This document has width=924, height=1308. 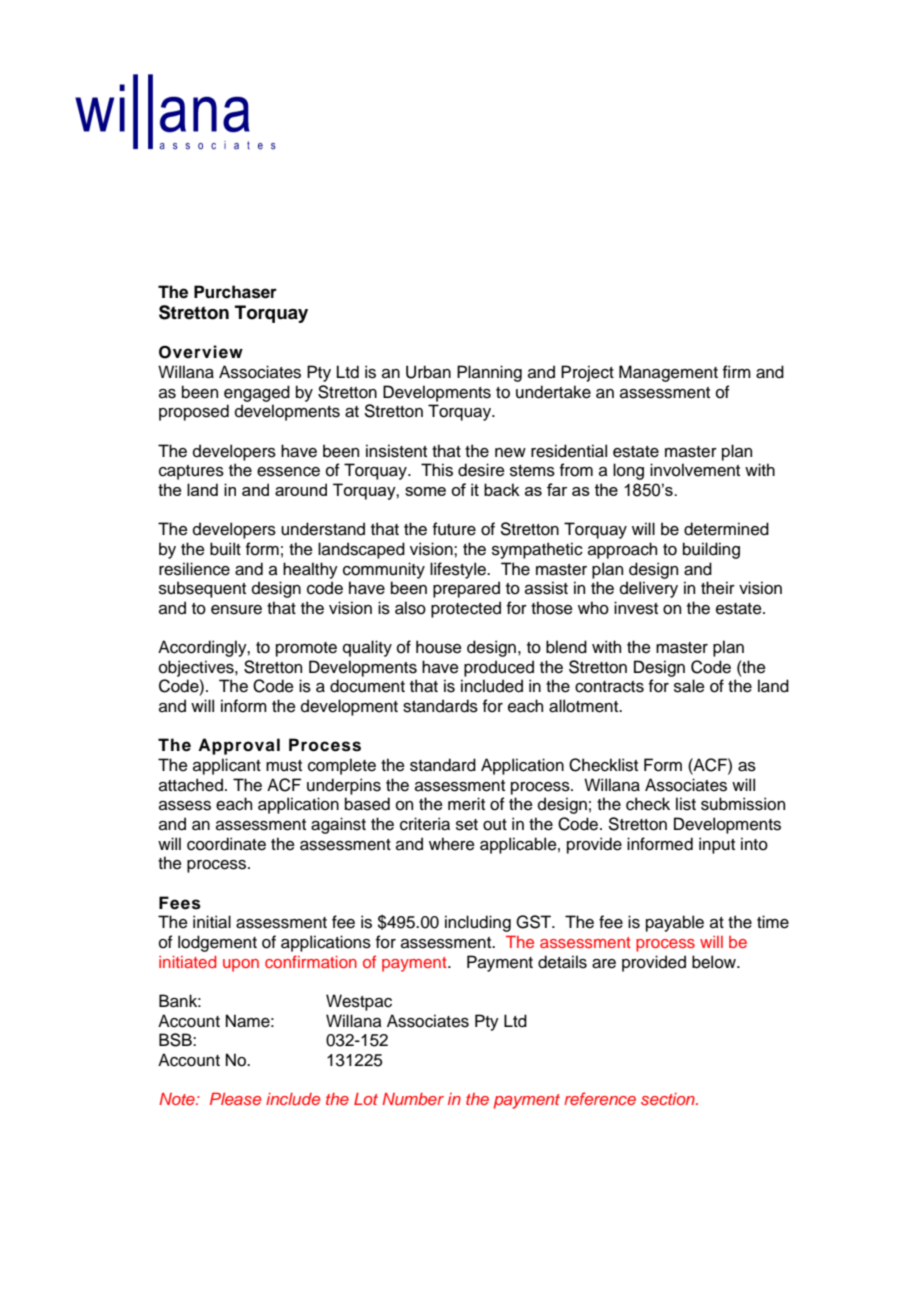 What do you see at coordinates (689, 686) in the document?
I see `sale` at bounding box center [689, 686].
